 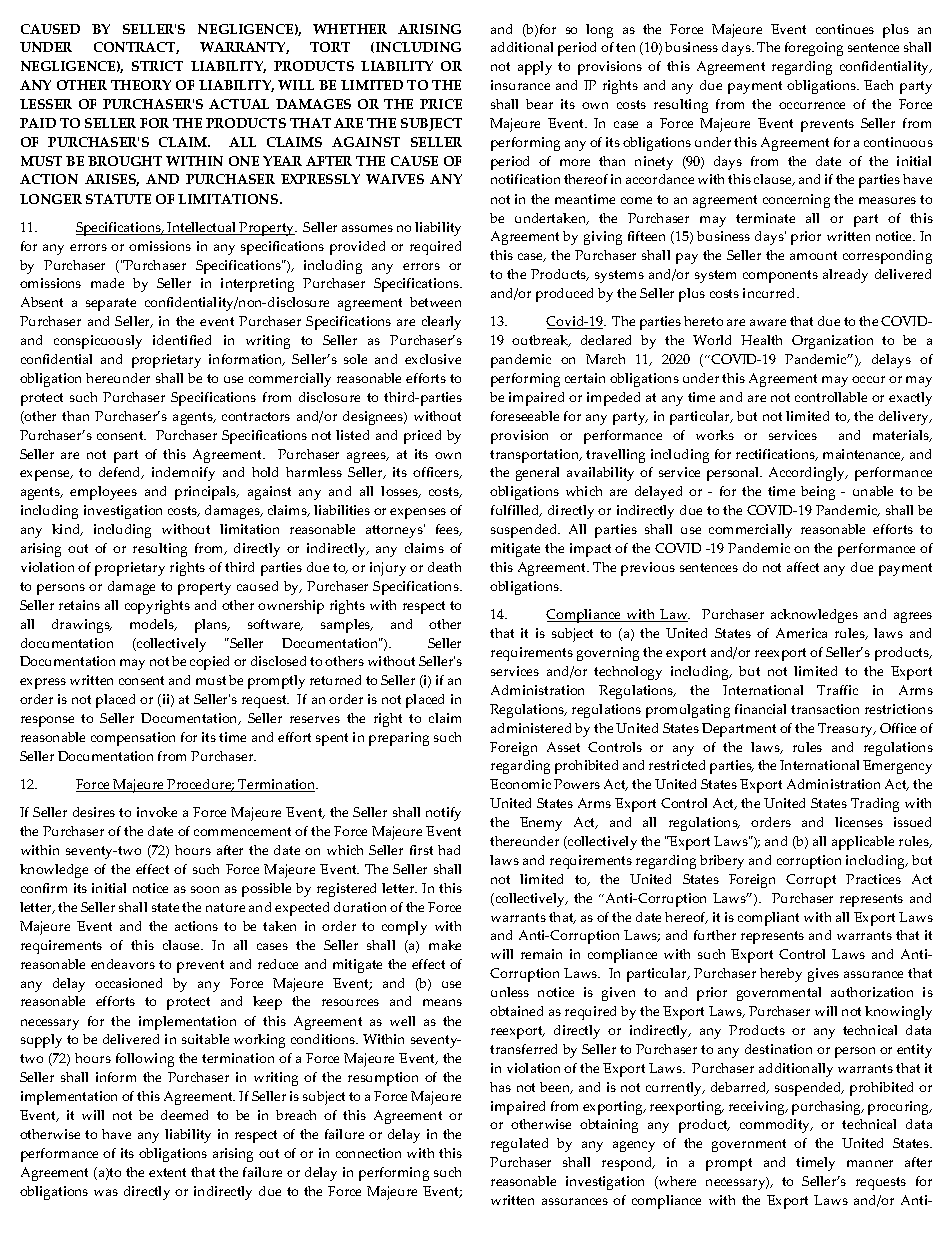 I want to click on THEORY, so click(x=141, y=85).
